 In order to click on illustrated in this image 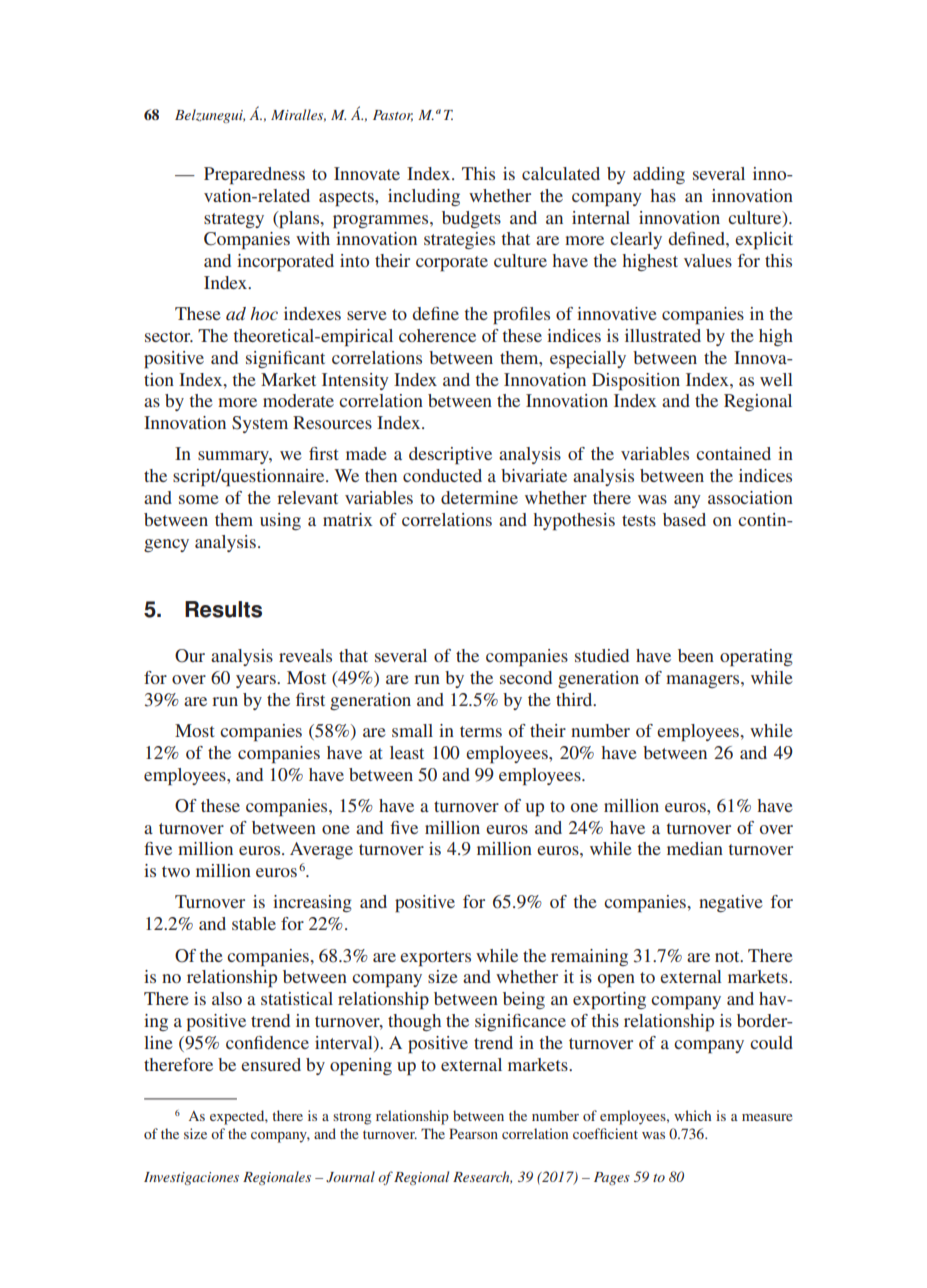, I will do `click(663, 335)`.
